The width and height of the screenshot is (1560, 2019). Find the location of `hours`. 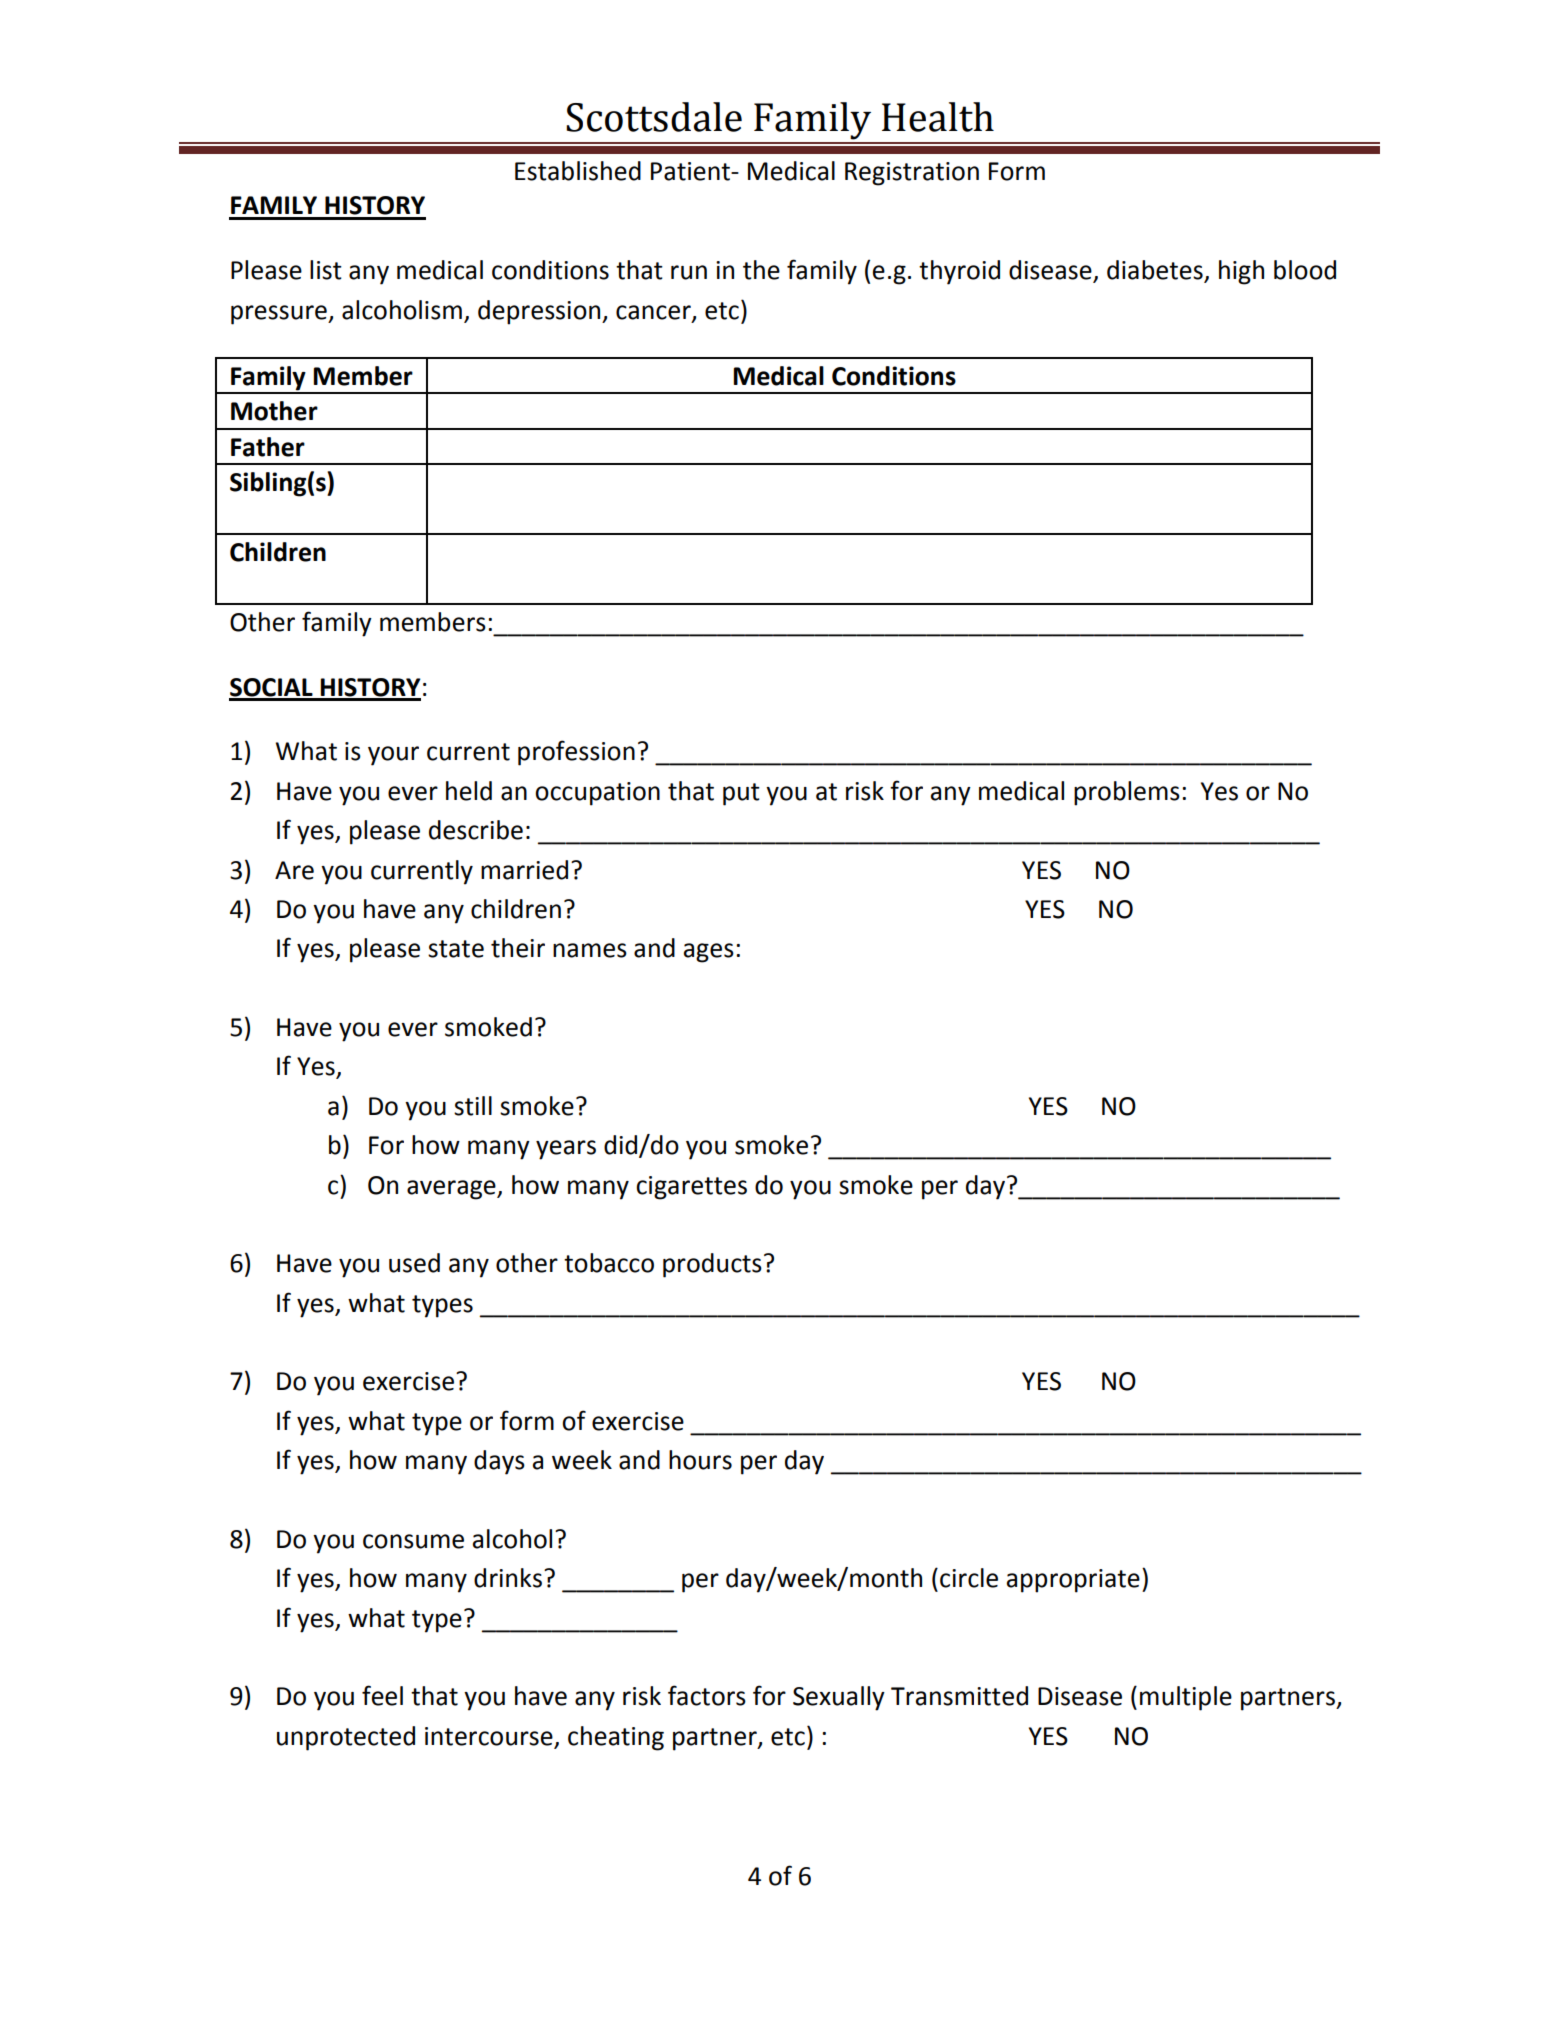

hours is located at coordinates (700, 1460).
